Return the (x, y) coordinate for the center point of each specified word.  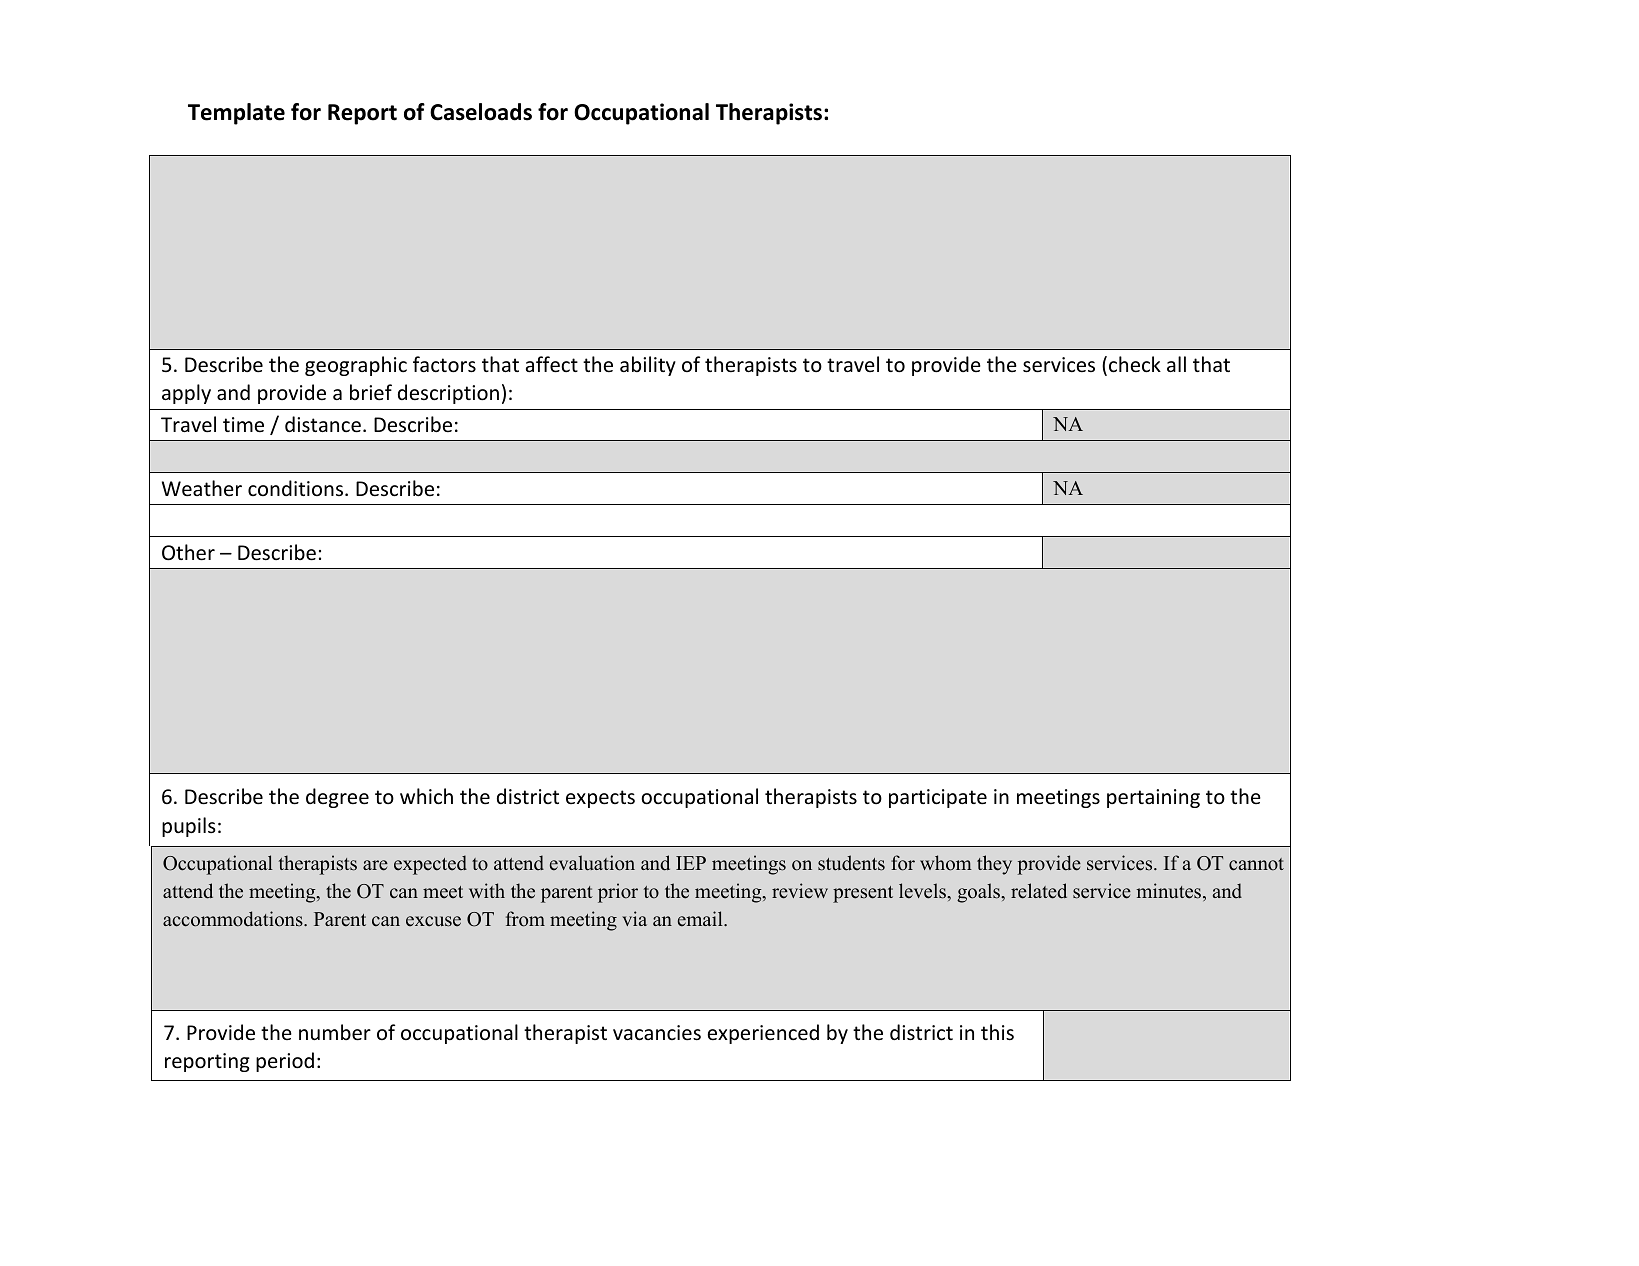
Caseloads (481, 112)
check (1135, 364)
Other (188, 552)
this (997, 1032)
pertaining (1153, 798)
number (335, 1032)
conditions (297, 488)
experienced (763, 1034)
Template (236, 114)
